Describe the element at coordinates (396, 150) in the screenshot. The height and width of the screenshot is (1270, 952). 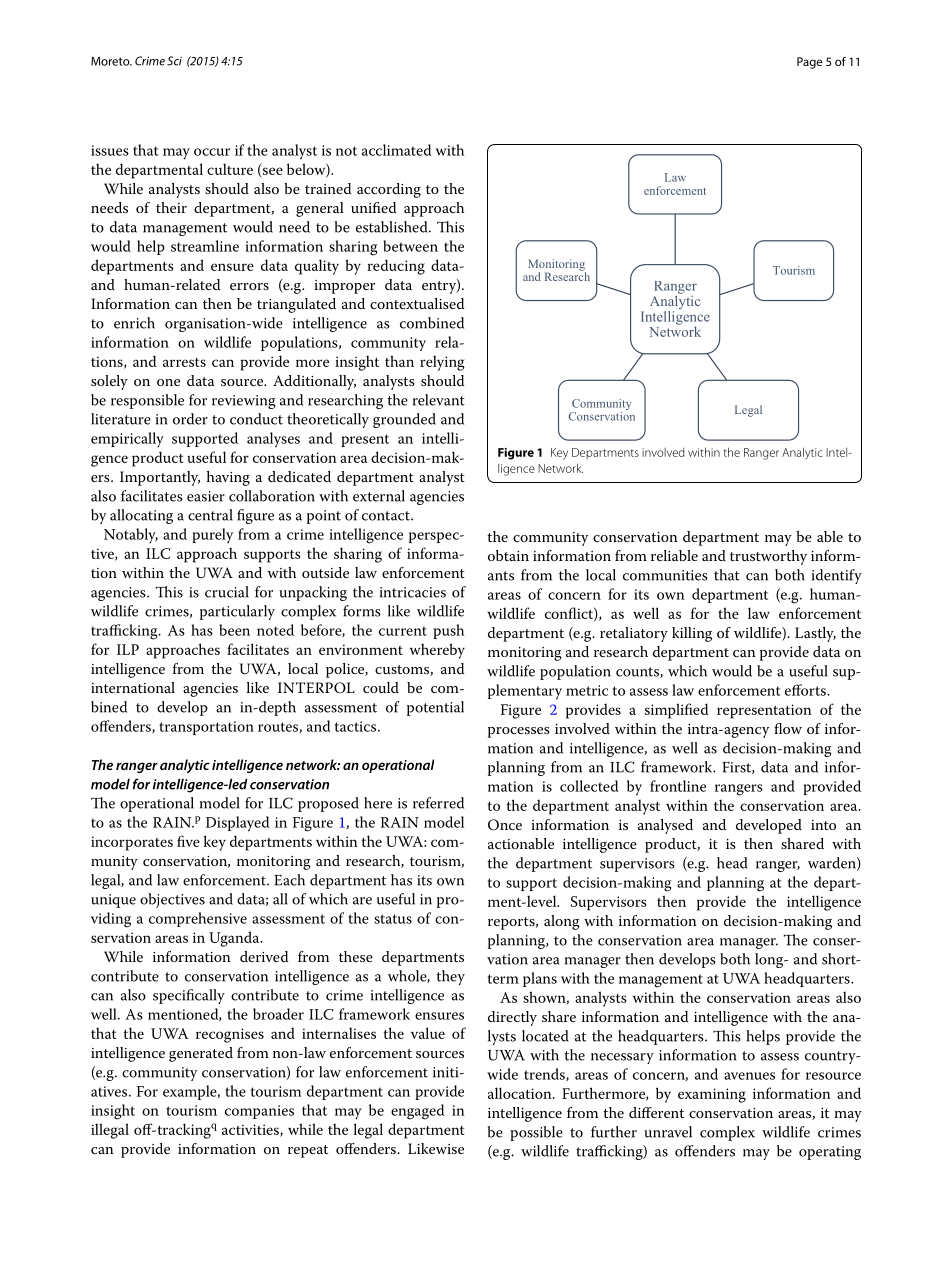
I see `acclimated` at that location.
